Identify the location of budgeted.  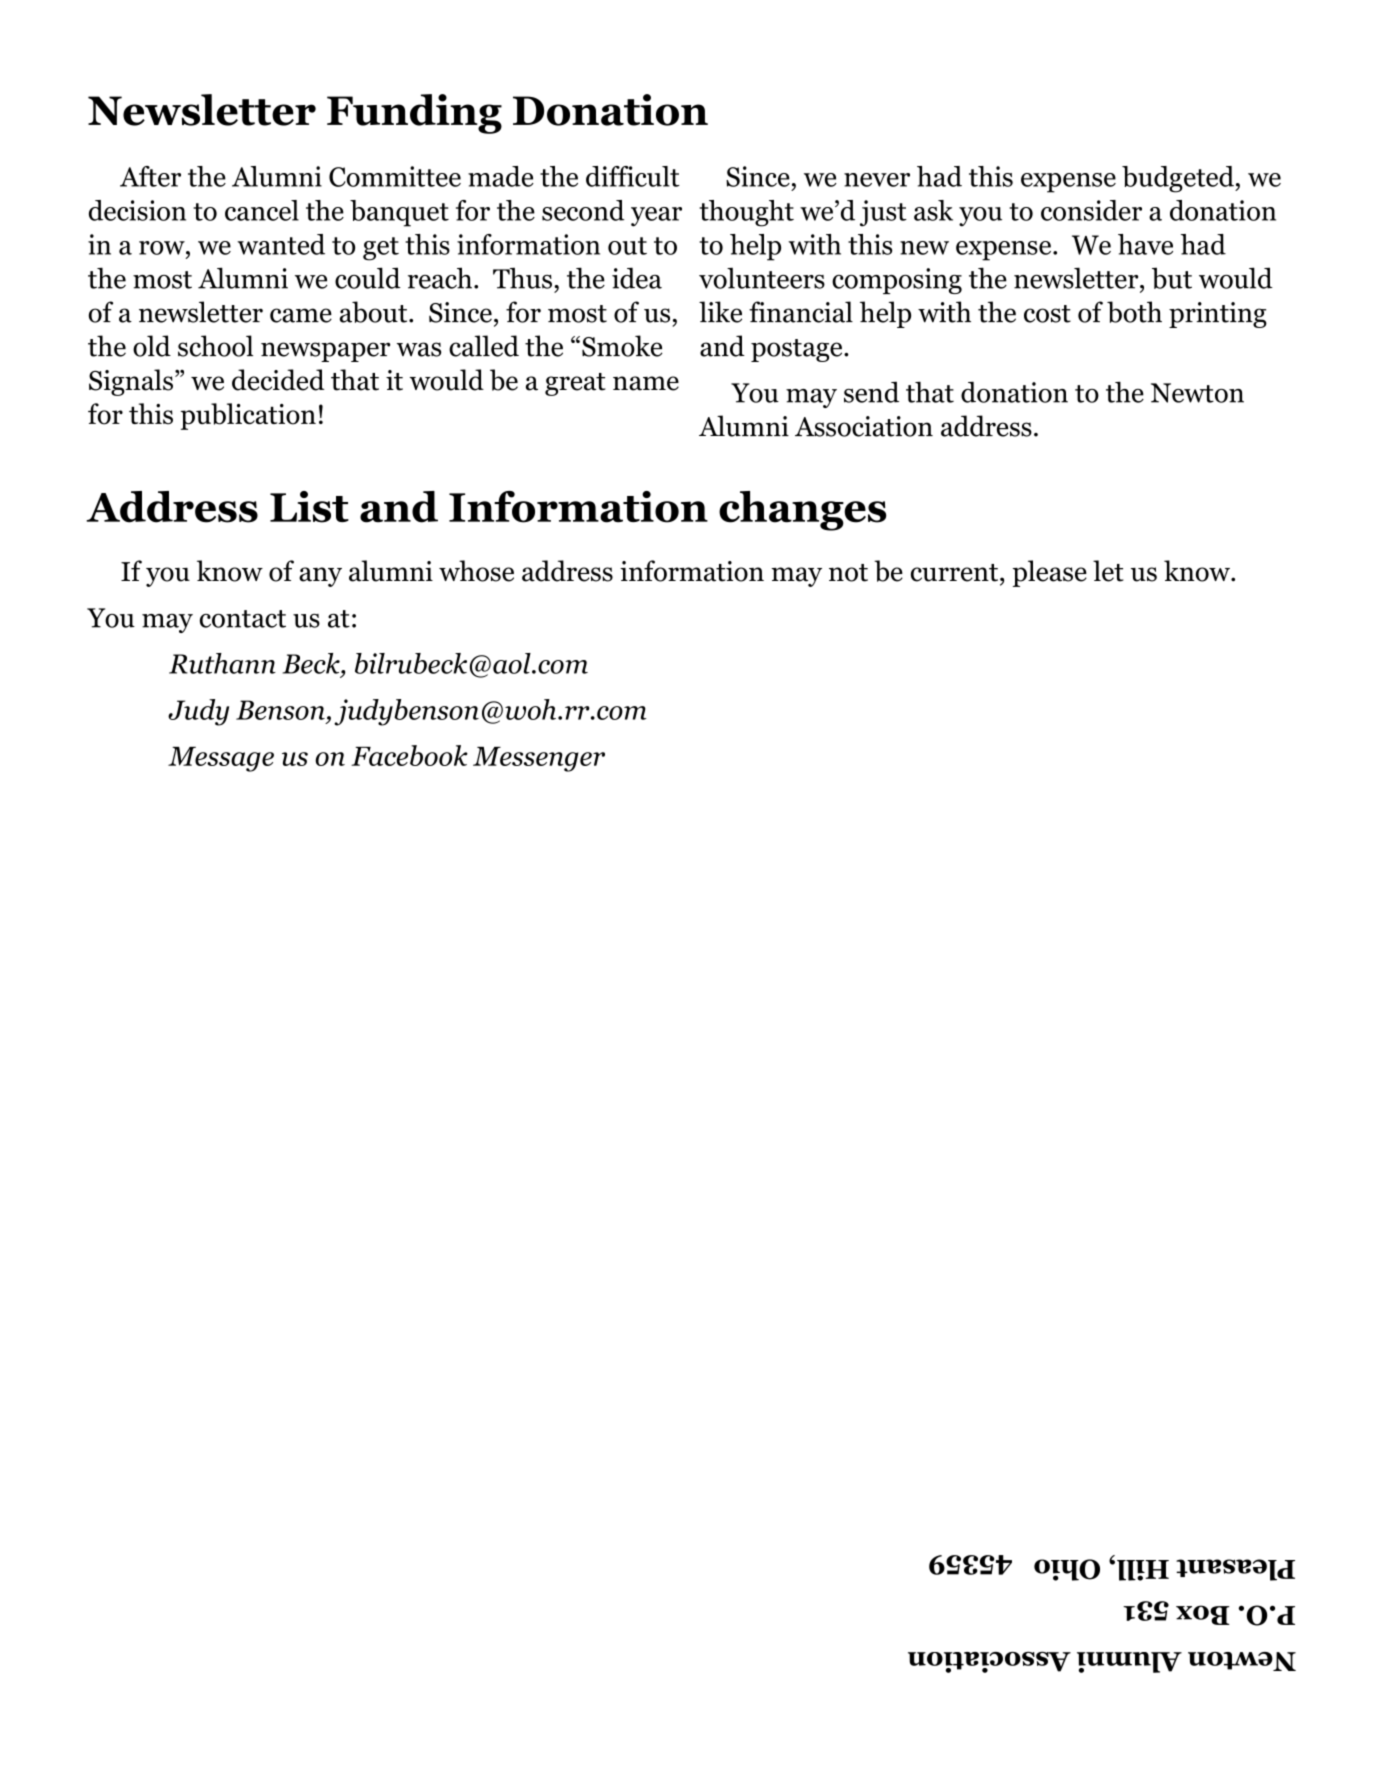
(1179, 179).
